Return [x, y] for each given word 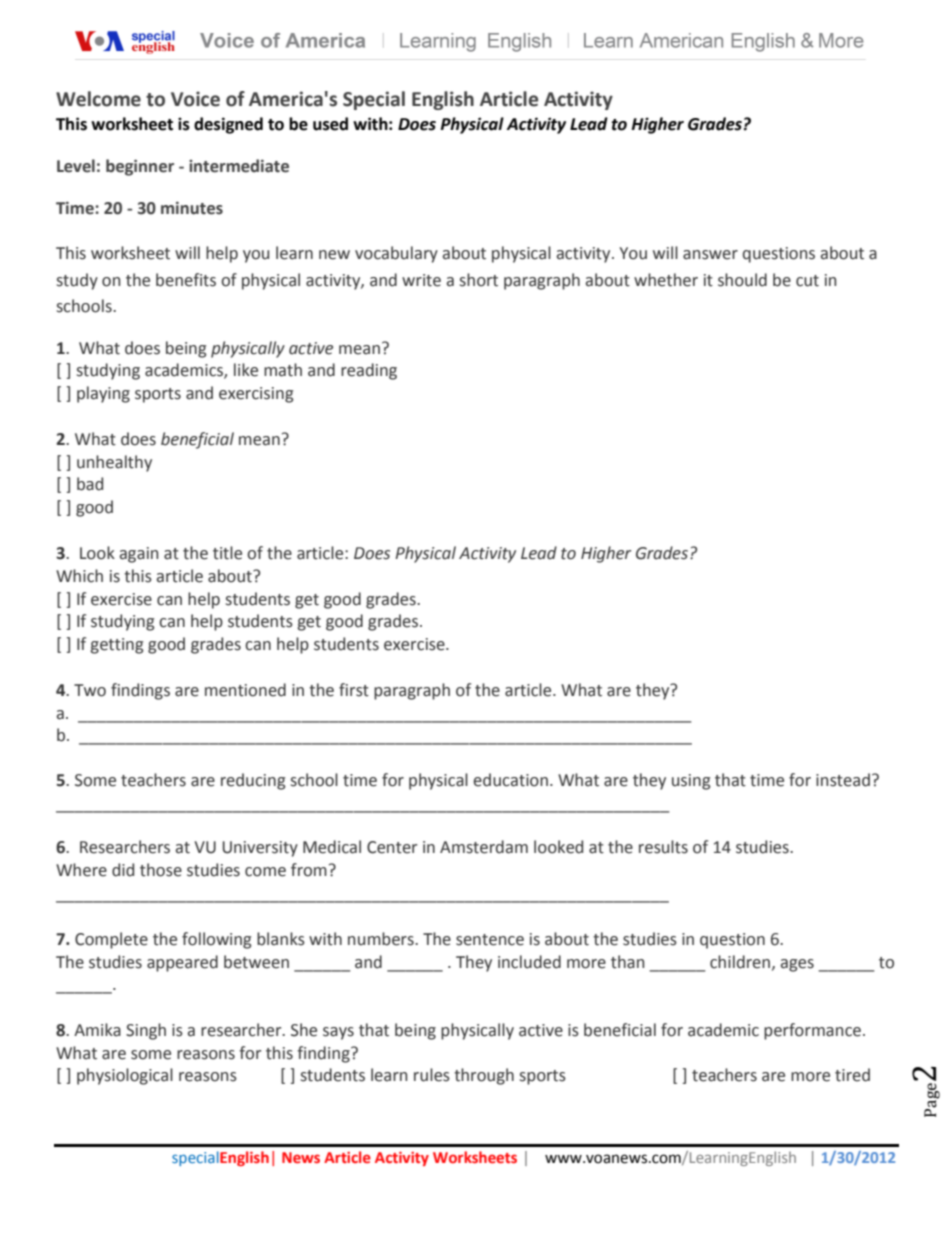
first [354, 690]
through [484, 1076]
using [691, 782]
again [139, 555]
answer [710, 255]
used [330, 124]
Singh [146, 1031]
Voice [195, 99]
